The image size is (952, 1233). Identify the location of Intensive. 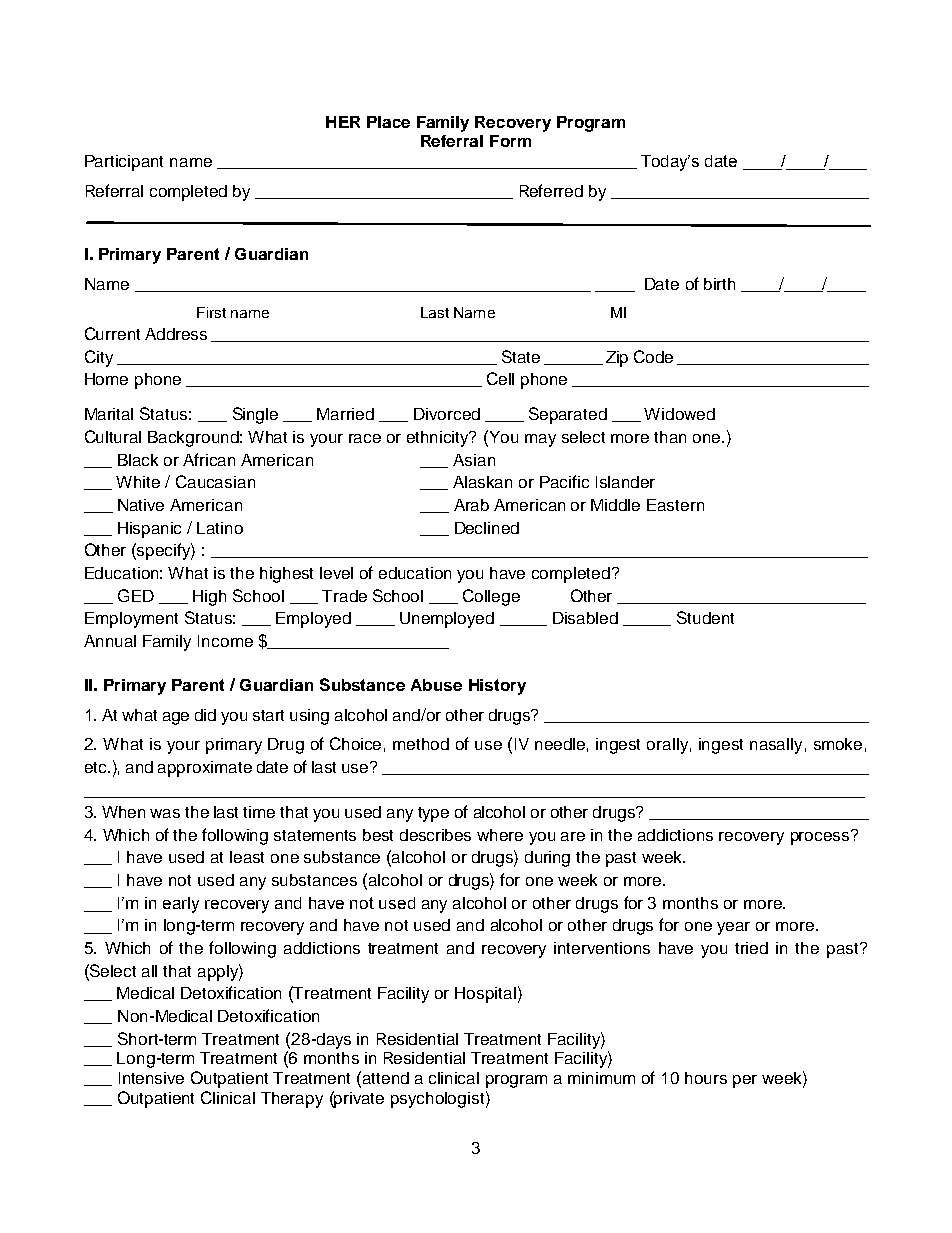
(151, 1078).
